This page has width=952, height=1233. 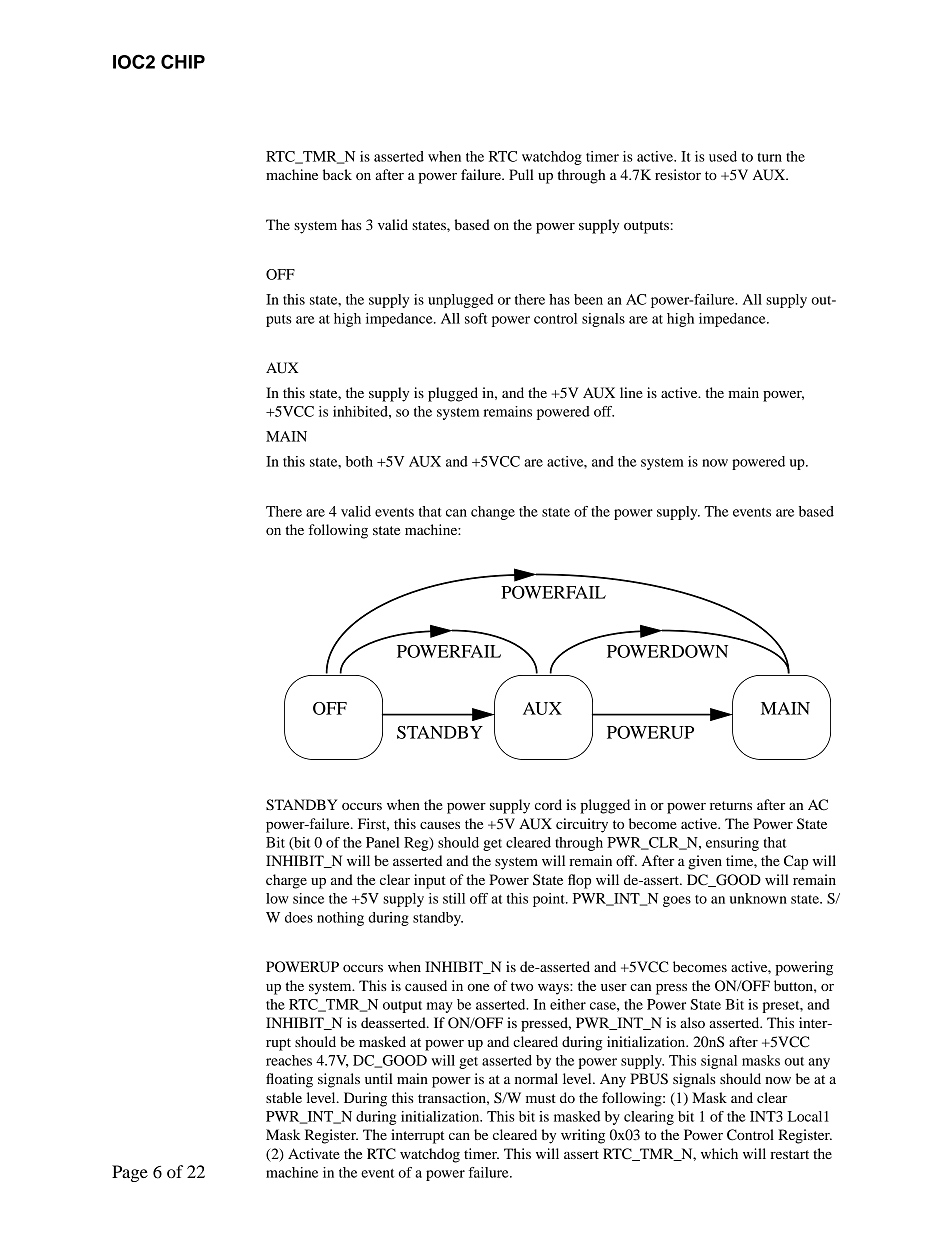 I want to click on CHIP, so click(x=183, y=61).
